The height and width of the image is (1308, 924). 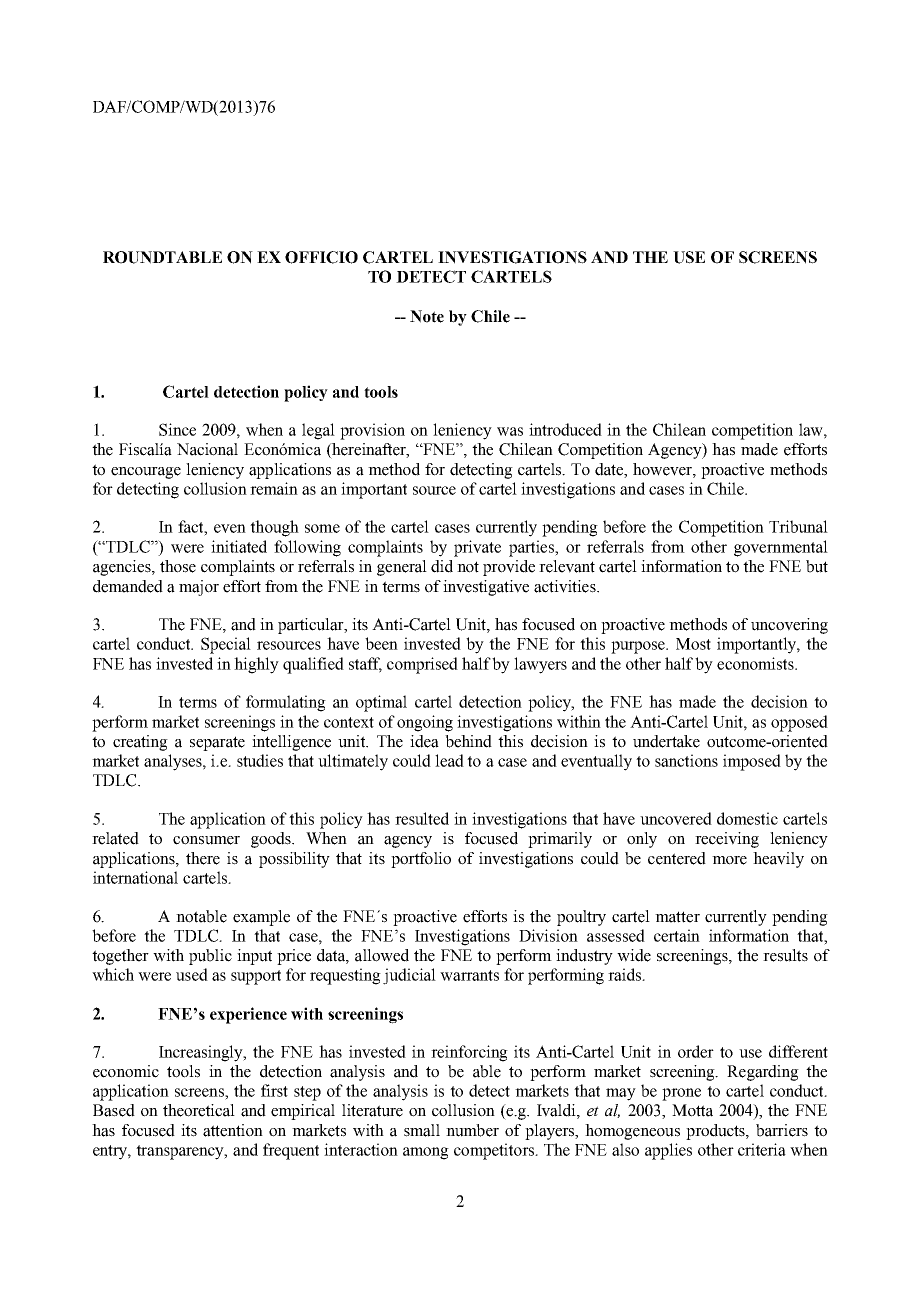 What do you see at coordinates (565, 429) in the image?
I see `introduced` at bounding box center [565, 429].
